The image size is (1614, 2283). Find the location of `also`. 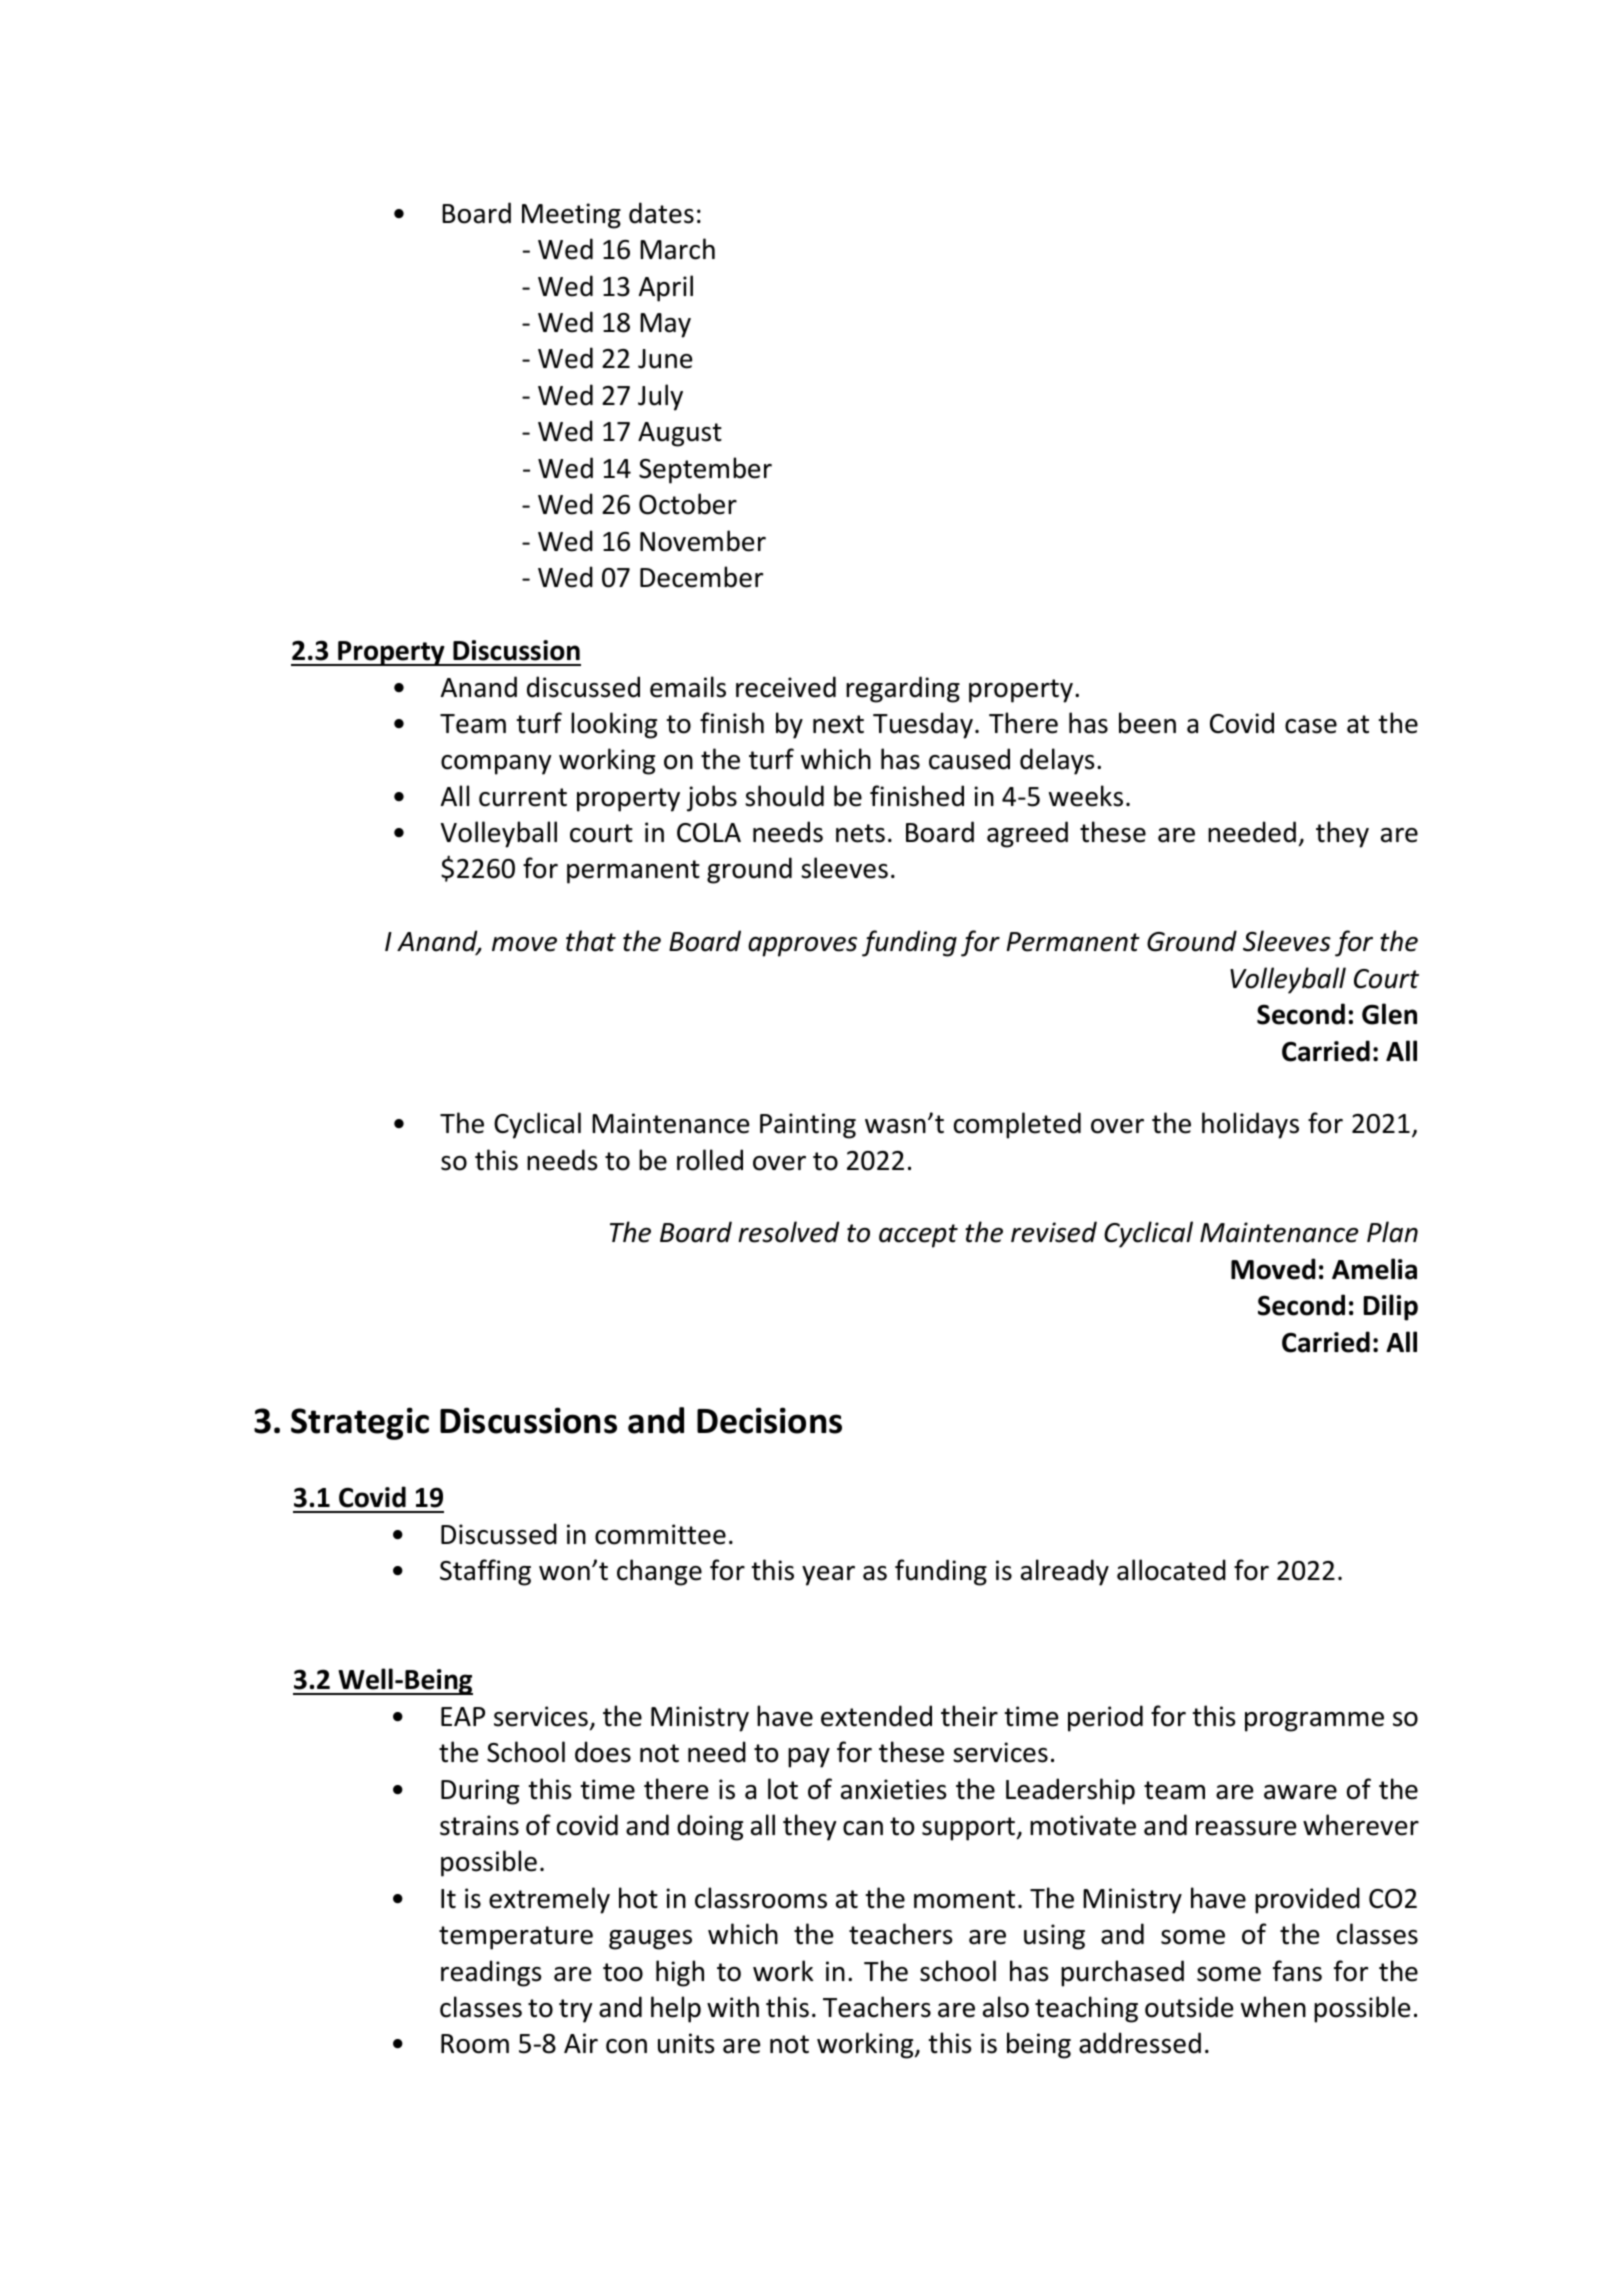

also is located at coordinates (1006, 2007).
